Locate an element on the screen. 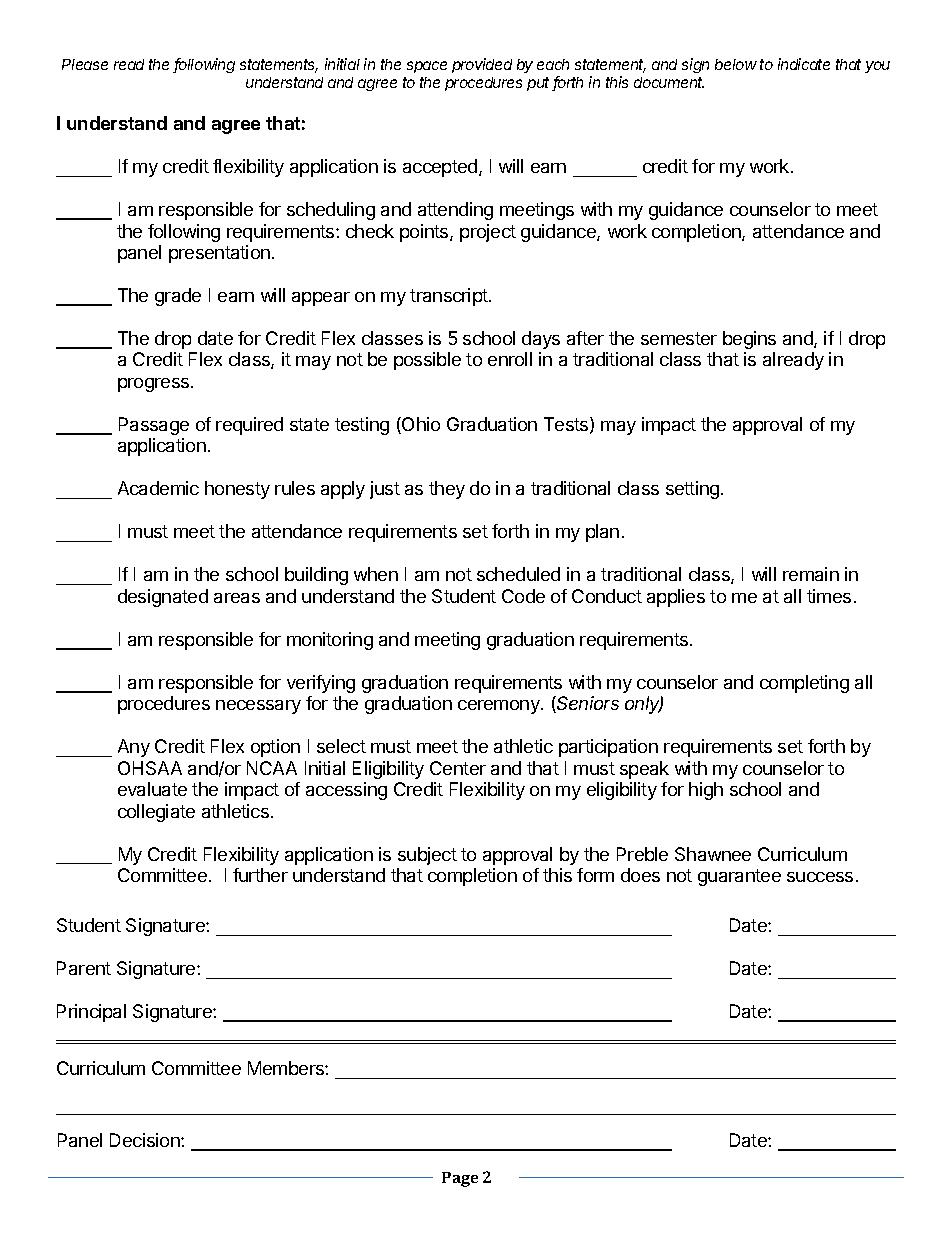  provided is located at coordinates (482, 65).
